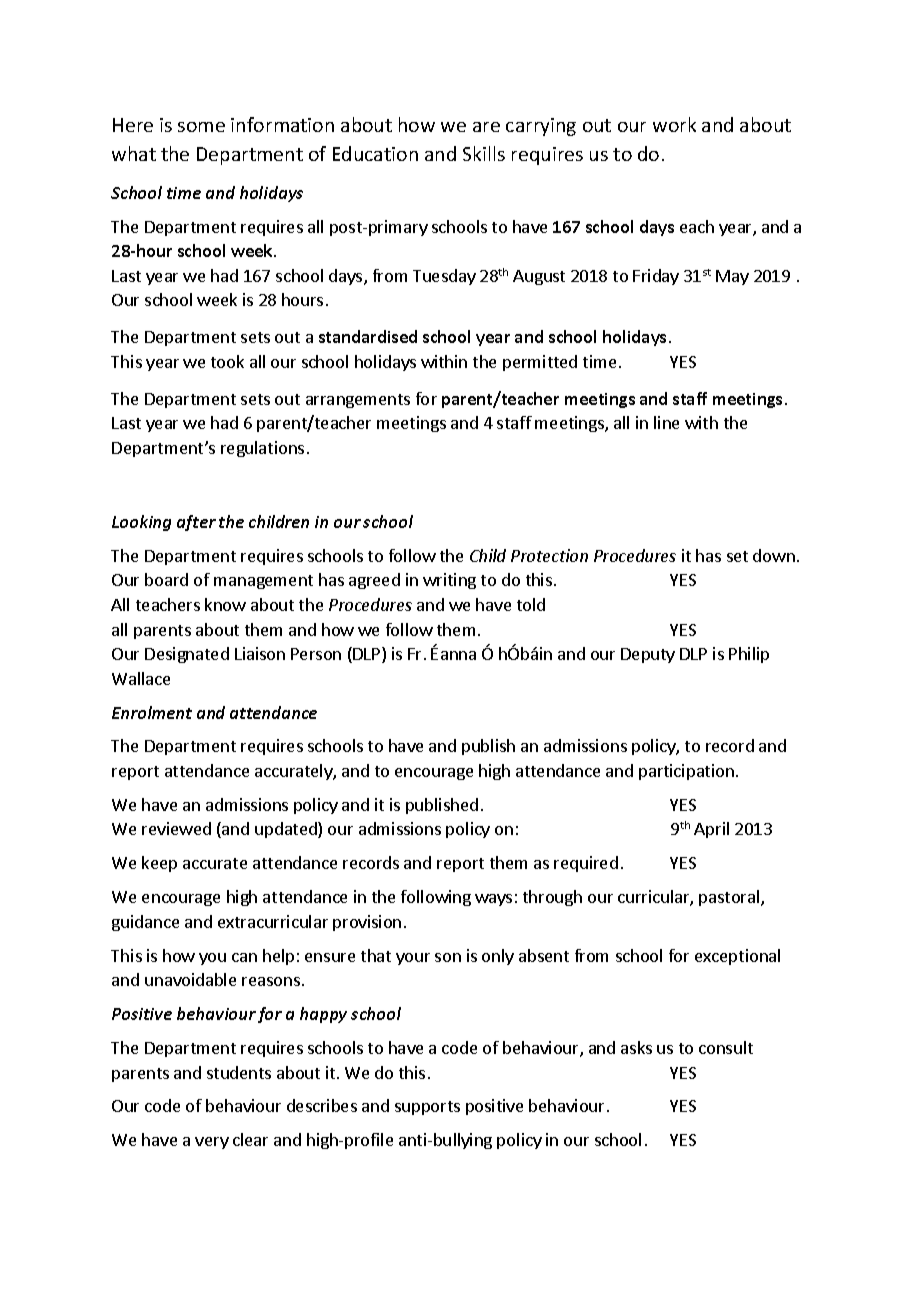  What do you see at coordinates (674, 124) in the screenshot?
I see `work` at bounding box center [674, 124].
